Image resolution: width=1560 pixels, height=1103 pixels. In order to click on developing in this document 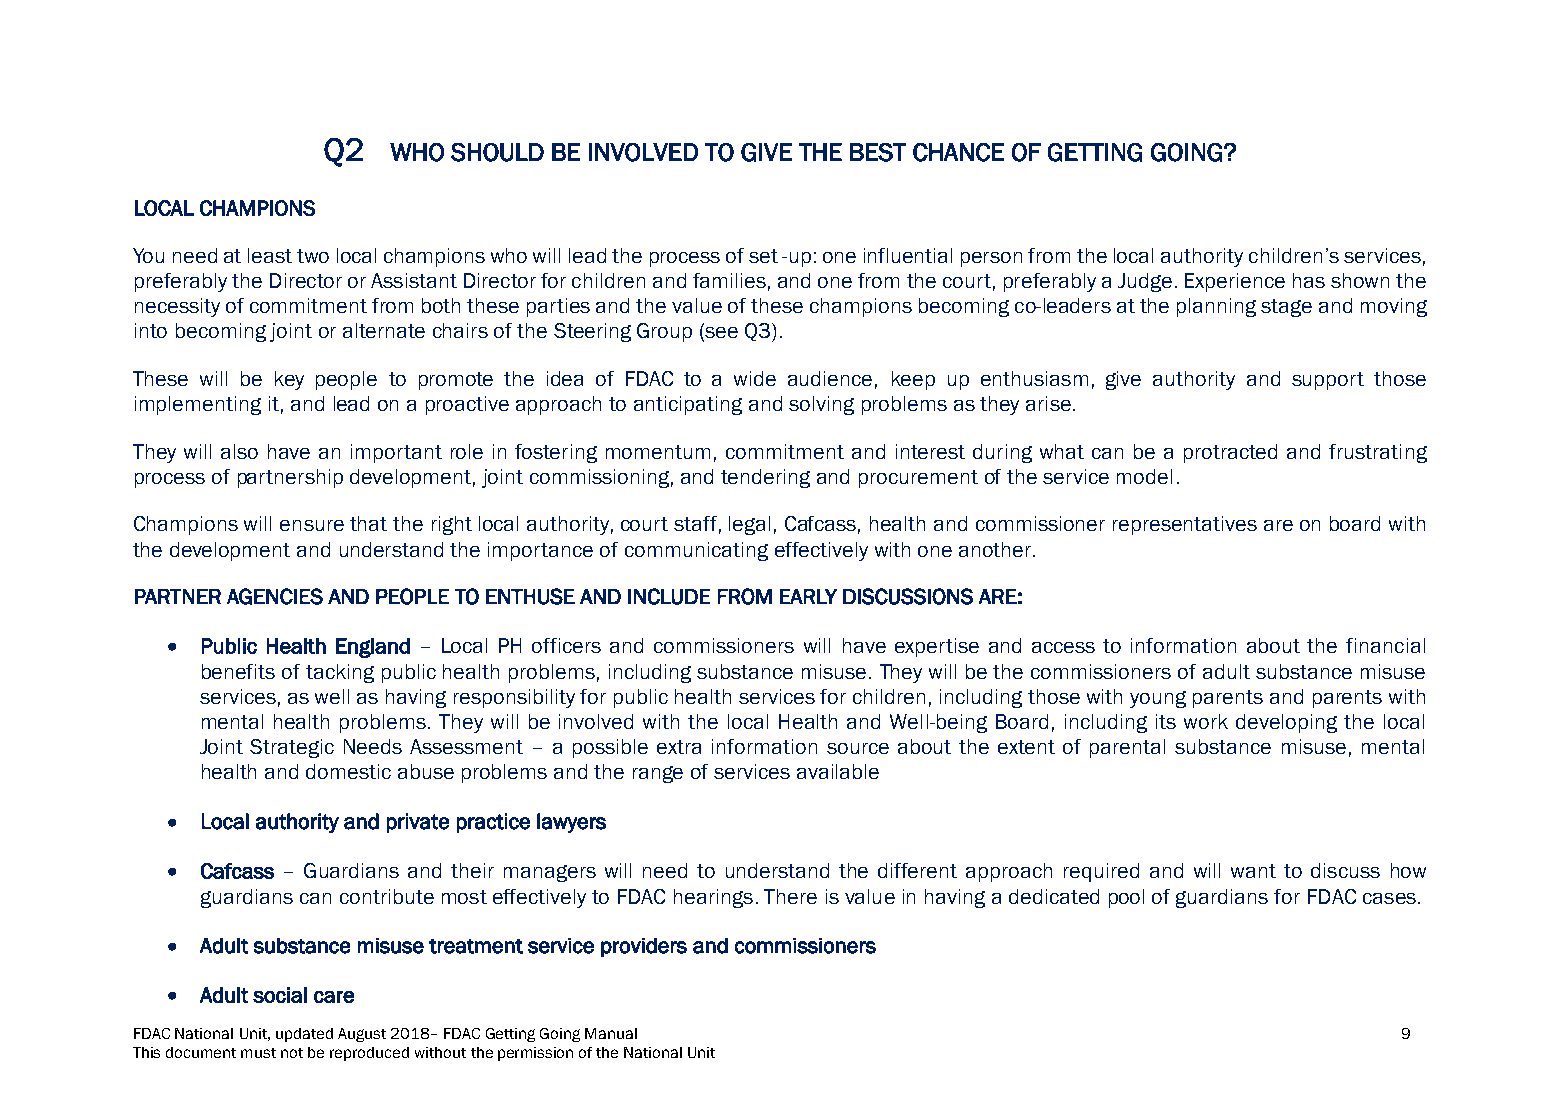, I will do `click(1286, 723)`.
